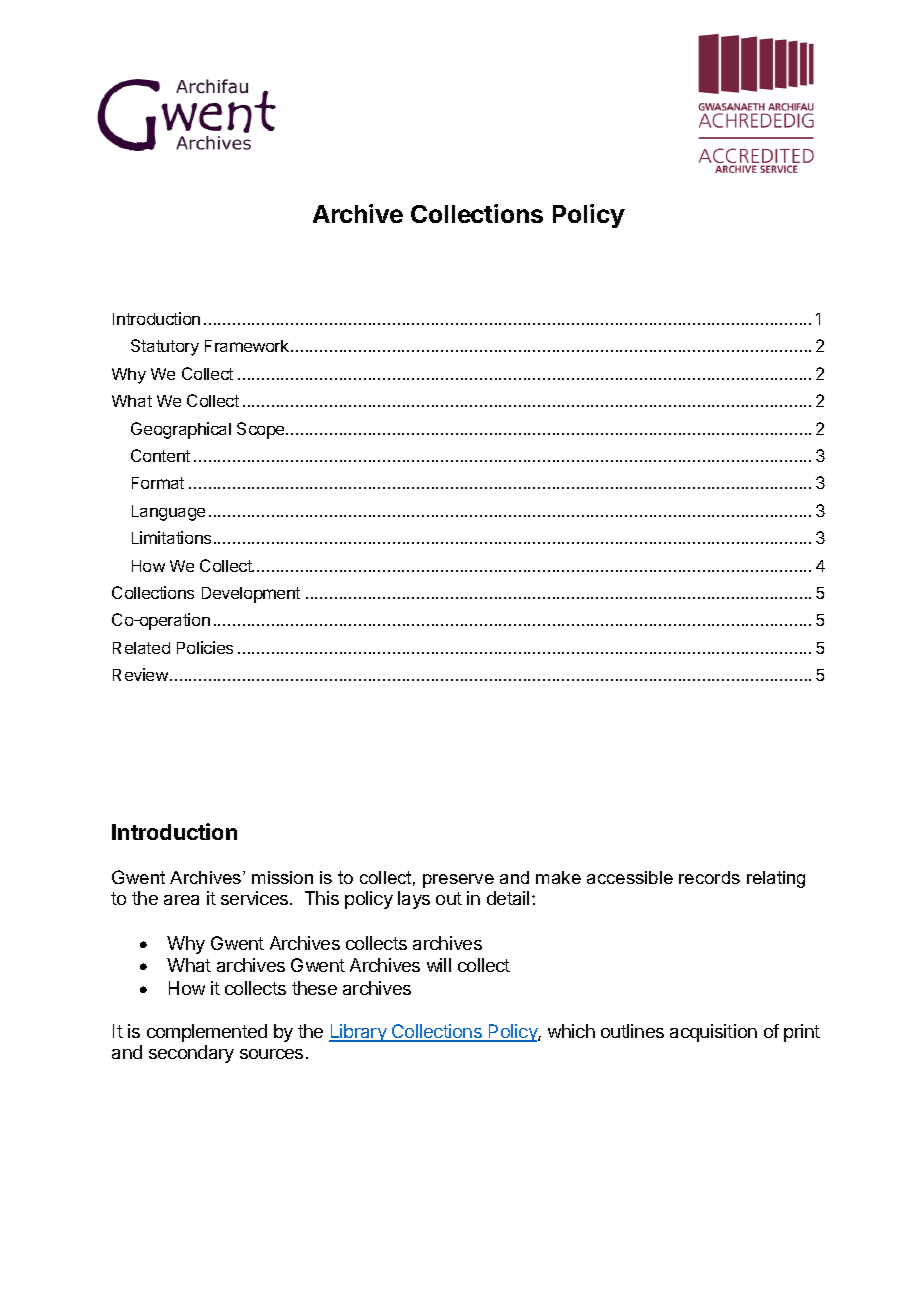 This screenshot has width=924, height=1308. I want to click on Statutory, so click(165, 347).
